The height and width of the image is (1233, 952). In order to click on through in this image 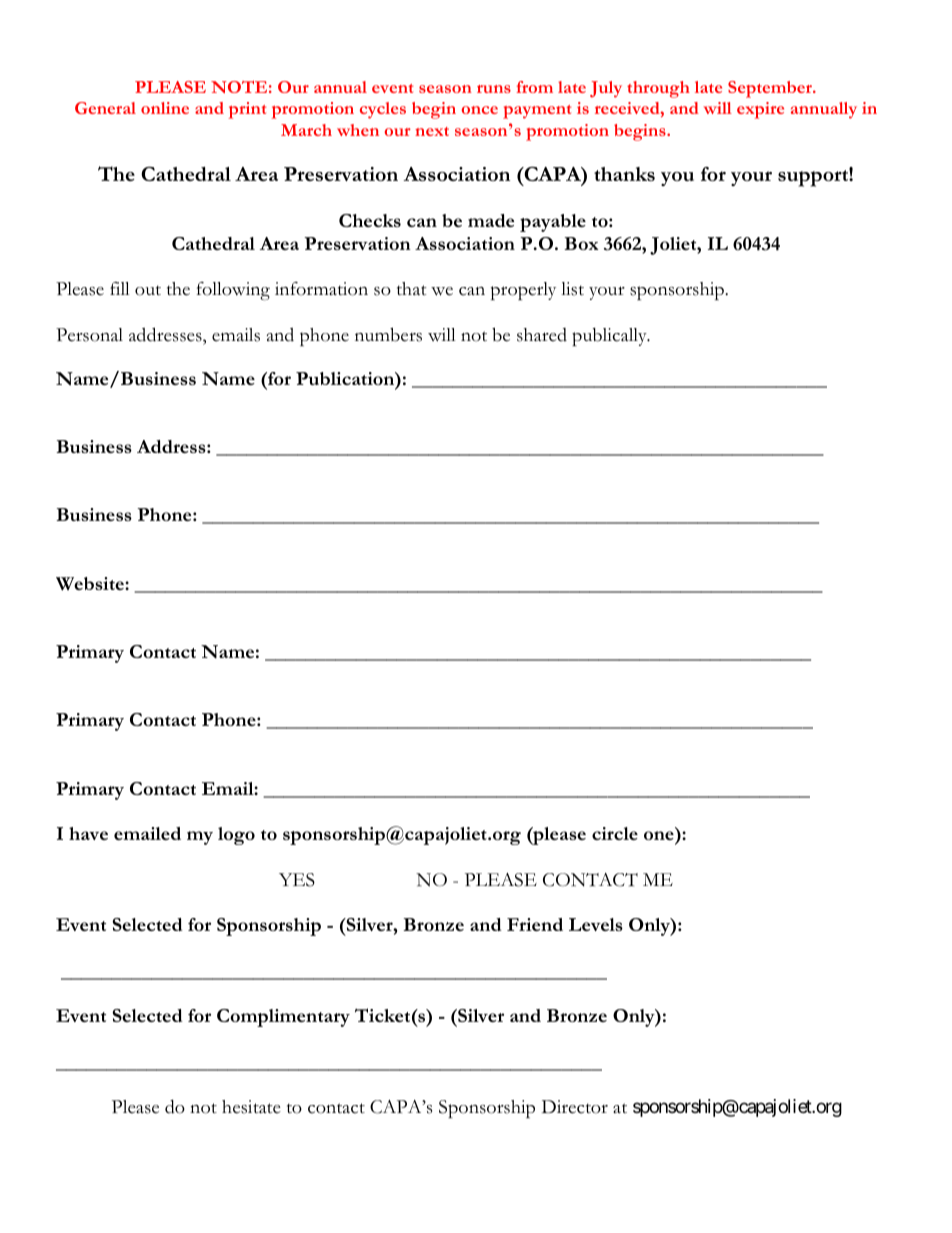, I will do `click(658, 89)`.
